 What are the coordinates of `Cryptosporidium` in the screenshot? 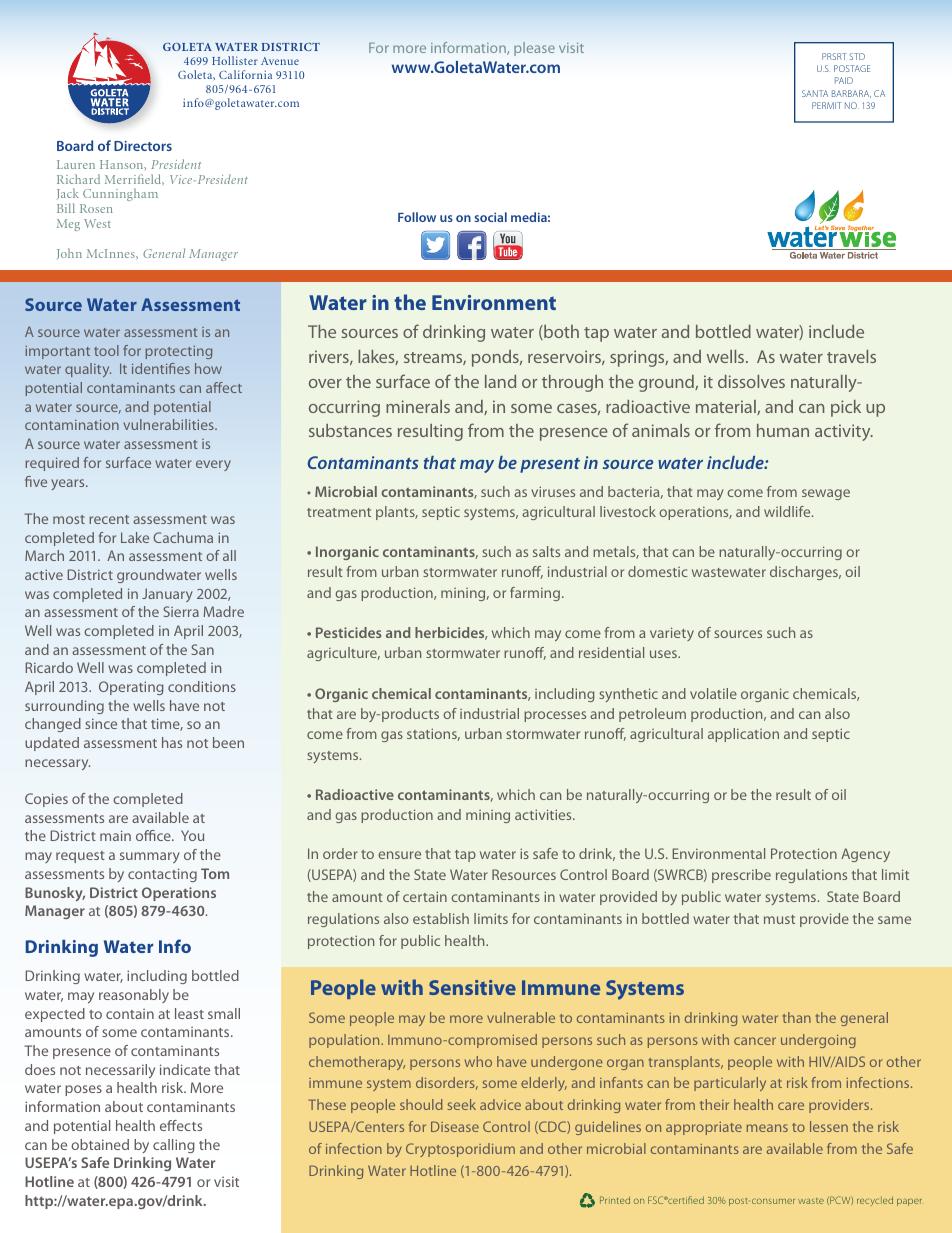 It's located at (460, 1150).
